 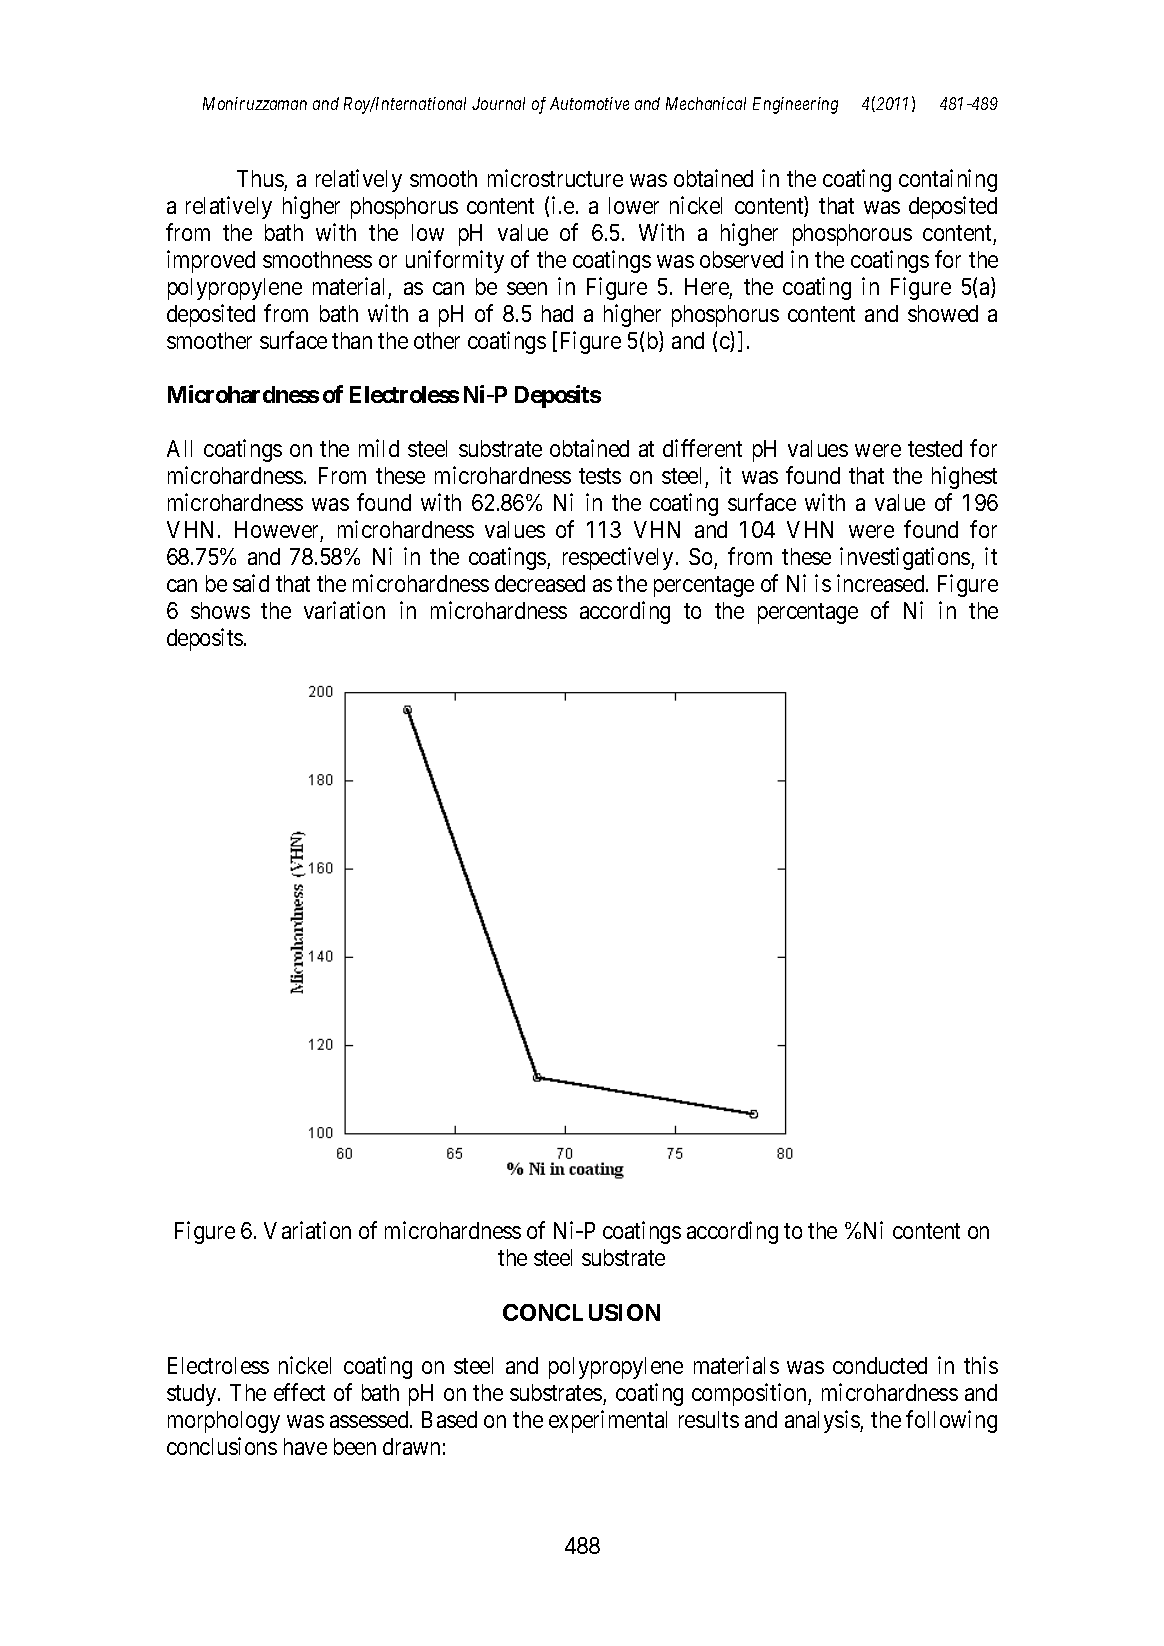 I want to click on conducted, so click(x=880, y=1365).
